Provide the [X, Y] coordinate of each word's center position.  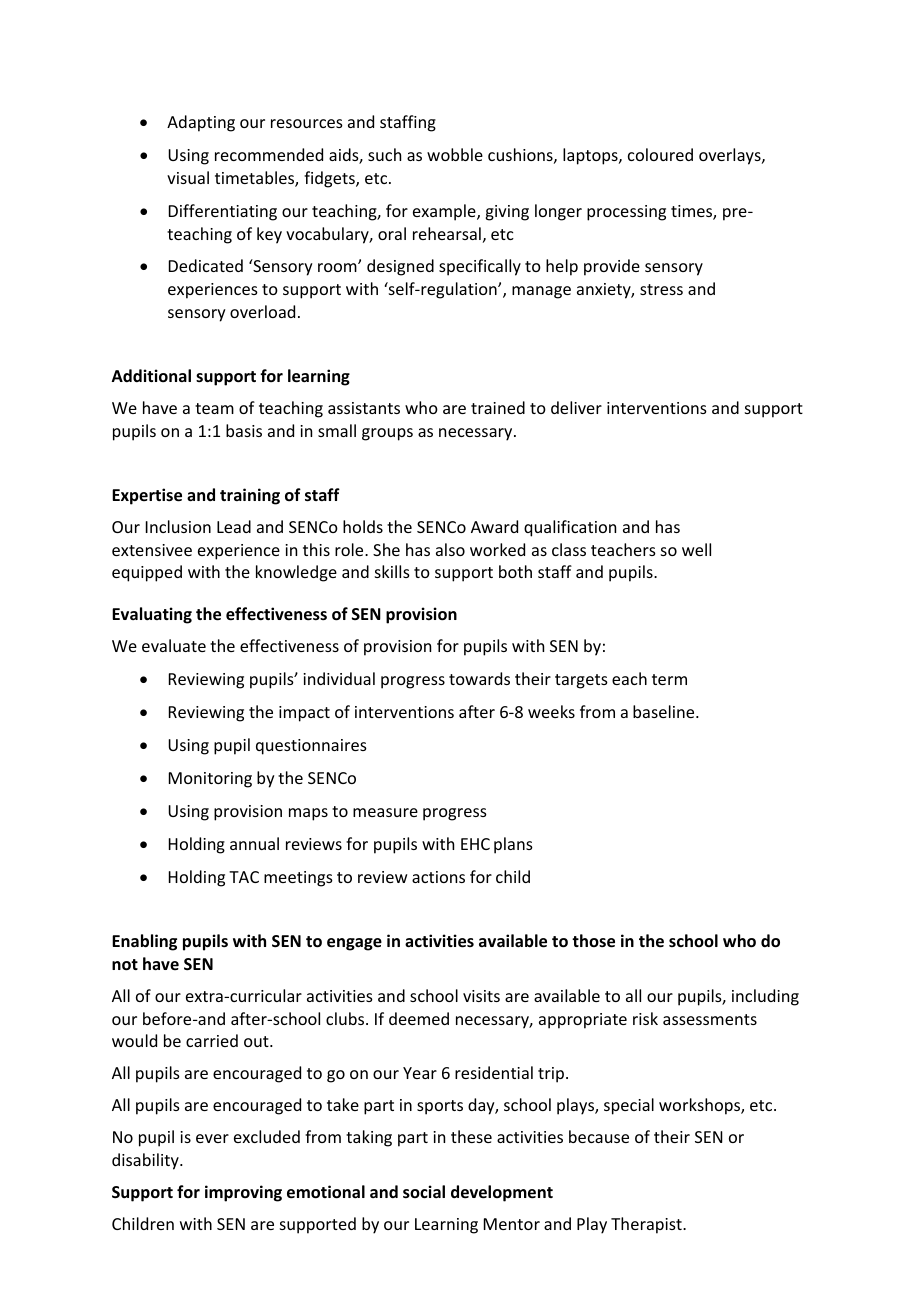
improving [243, 1193]
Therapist [647, 1225]
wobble [455, 154]
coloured [660, 154]
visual [188, 177]
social [424, 1192]
